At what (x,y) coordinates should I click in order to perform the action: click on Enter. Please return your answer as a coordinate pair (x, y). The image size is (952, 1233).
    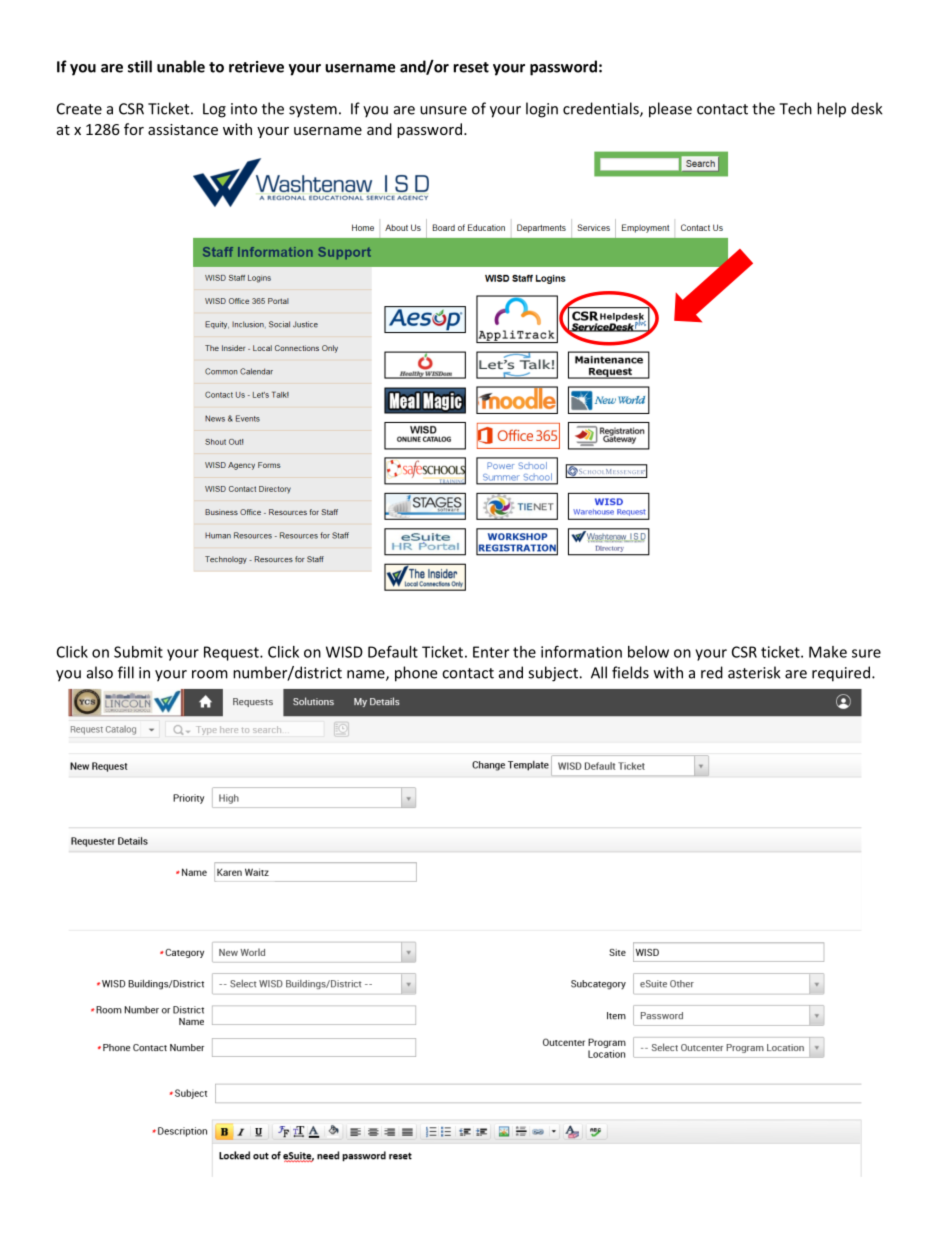
    Looking at the image, I should click on (491, 652).
